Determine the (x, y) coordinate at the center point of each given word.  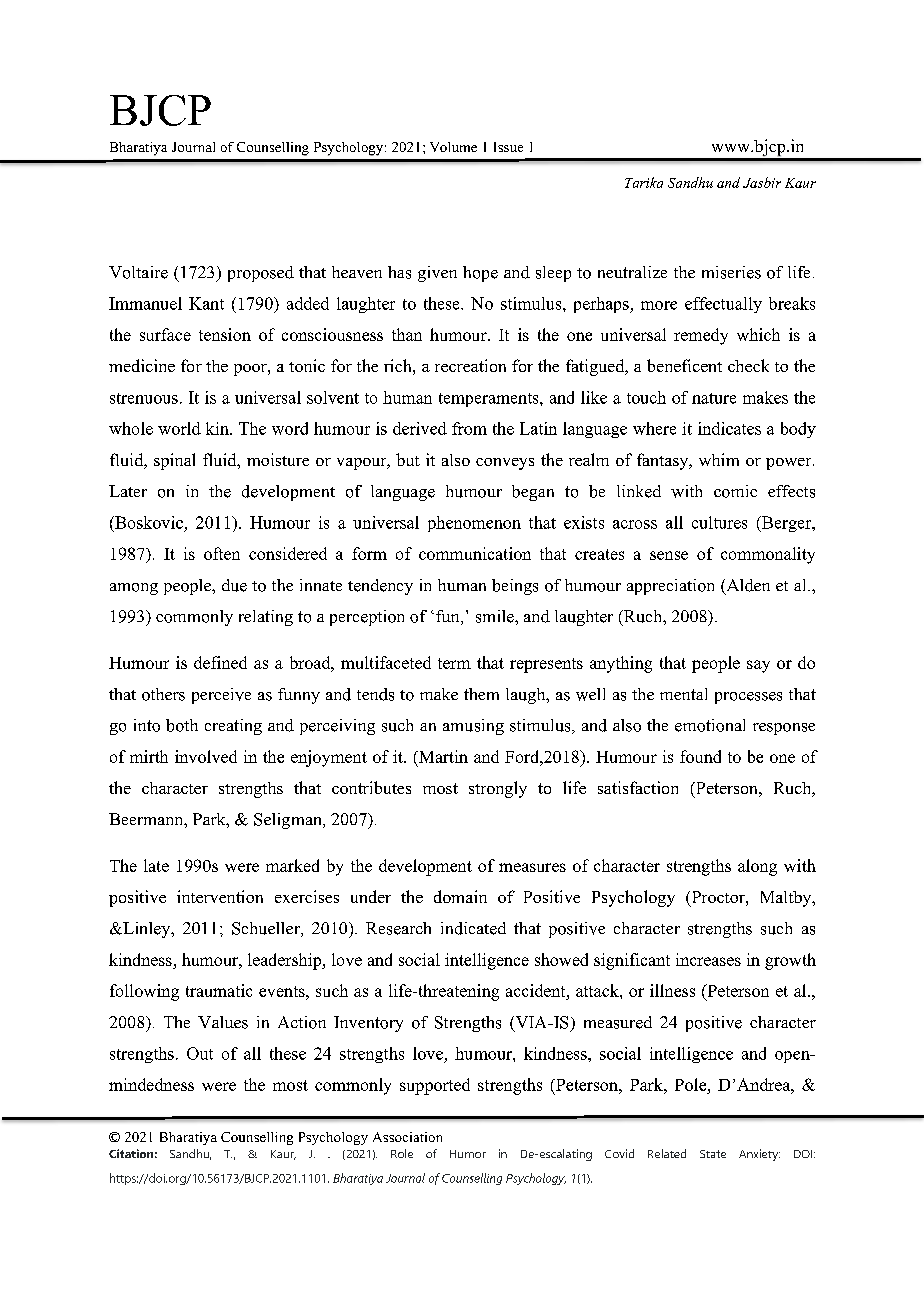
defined (220, 662)
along (757, 867)
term (454, 663)
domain (460, 896)
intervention (220, 896)
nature (714, 398)
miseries (731, 272)
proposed (261, 274)
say (758, 666)
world (179, 428)
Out (200, 1053)
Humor (468, 1154)
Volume (453, 147)
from (469, 428)
